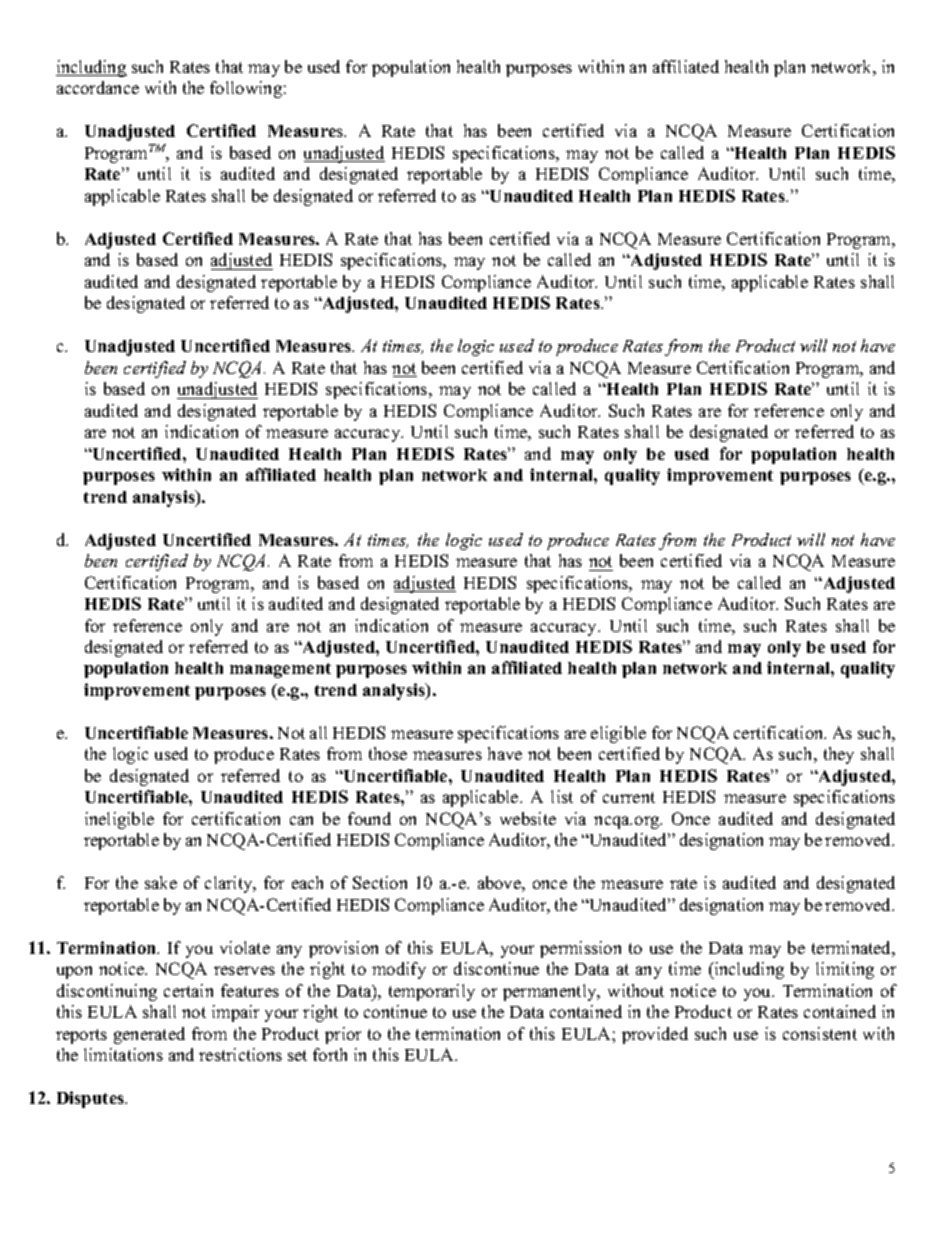  What do you see at coordinates (98, 87) in the document?
I see `accordance` at bounding box center [98, 87].
